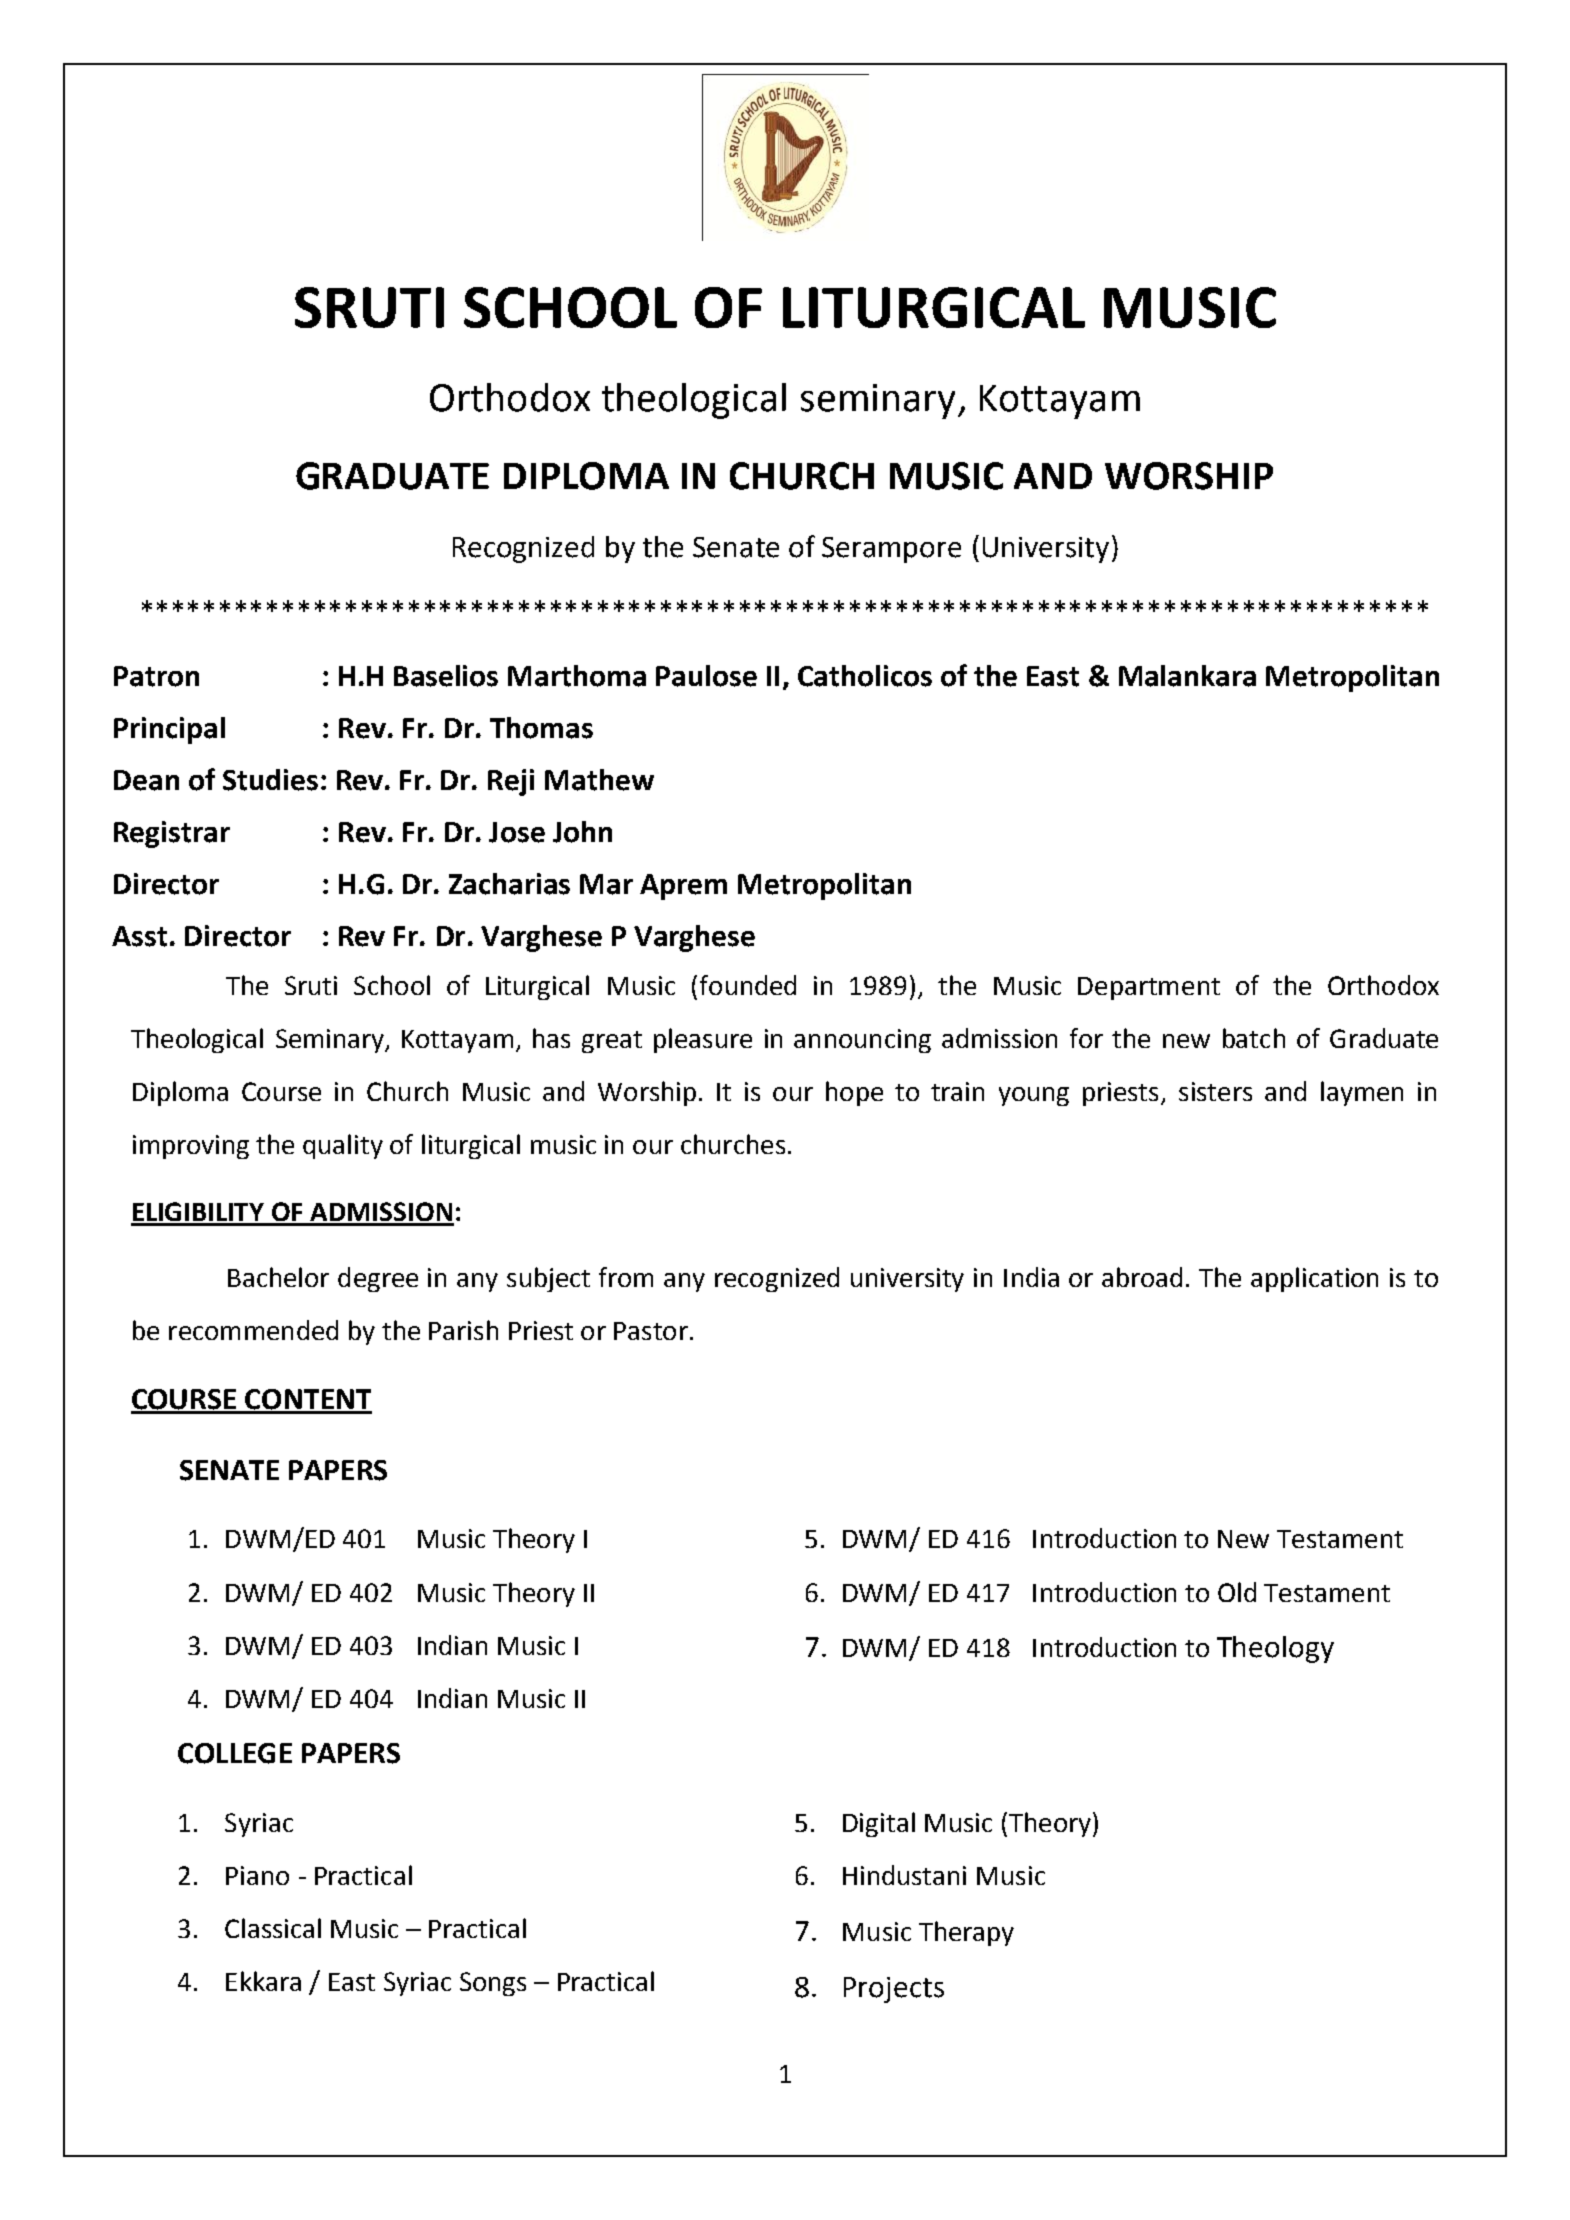 The height and width of the image is (2220, 1570). What do you see at coordinates (139, 936) in the image?
I see `Asst` at bounding box center [139, 936].
